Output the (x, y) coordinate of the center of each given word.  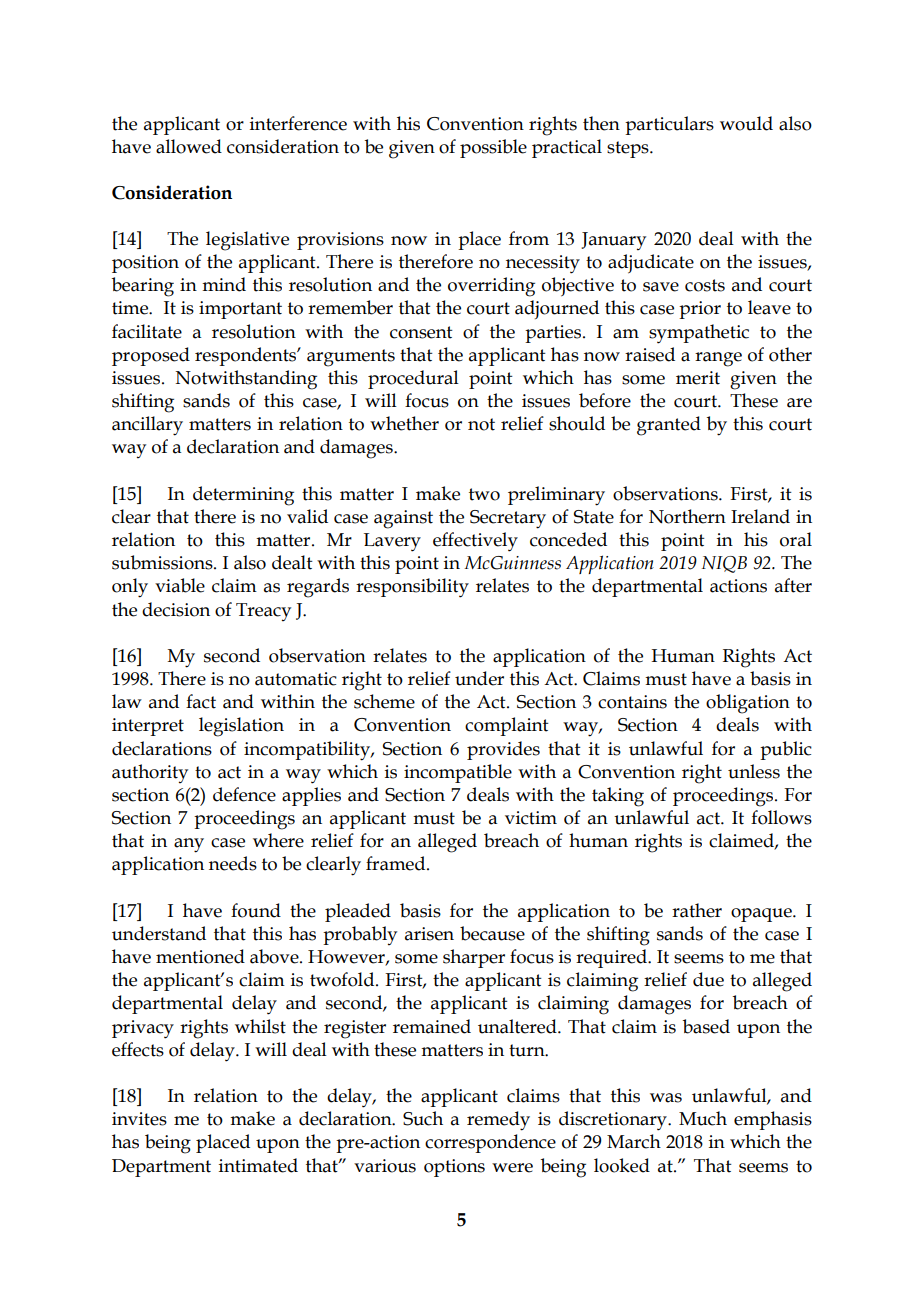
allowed (189, 146)
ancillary (147, 426)
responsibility (412, 588)
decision (176, 609)
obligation (748, 704)
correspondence (490, 1143)
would (746, 123)
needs (233, 863)
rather (697, 910)
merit (698, 378)
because (492, 933)
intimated (258, 1165)
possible (493, 148)
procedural (413, 379)
